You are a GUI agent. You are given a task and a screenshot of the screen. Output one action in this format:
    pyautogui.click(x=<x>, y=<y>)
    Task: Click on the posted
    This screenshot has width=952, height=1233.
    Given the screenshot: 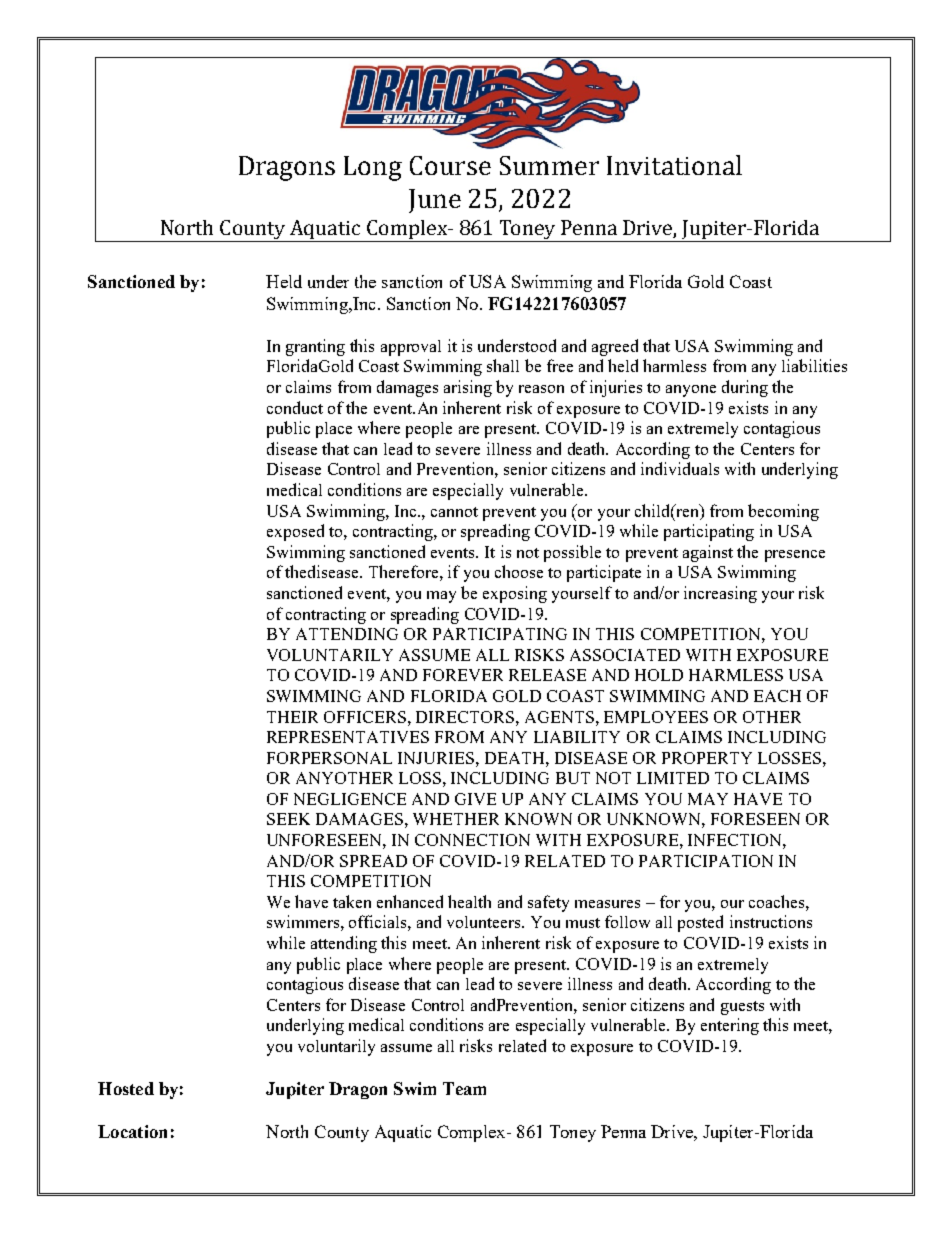 What is the action you would take?
    pyautogui.click(x=700, y=923)
